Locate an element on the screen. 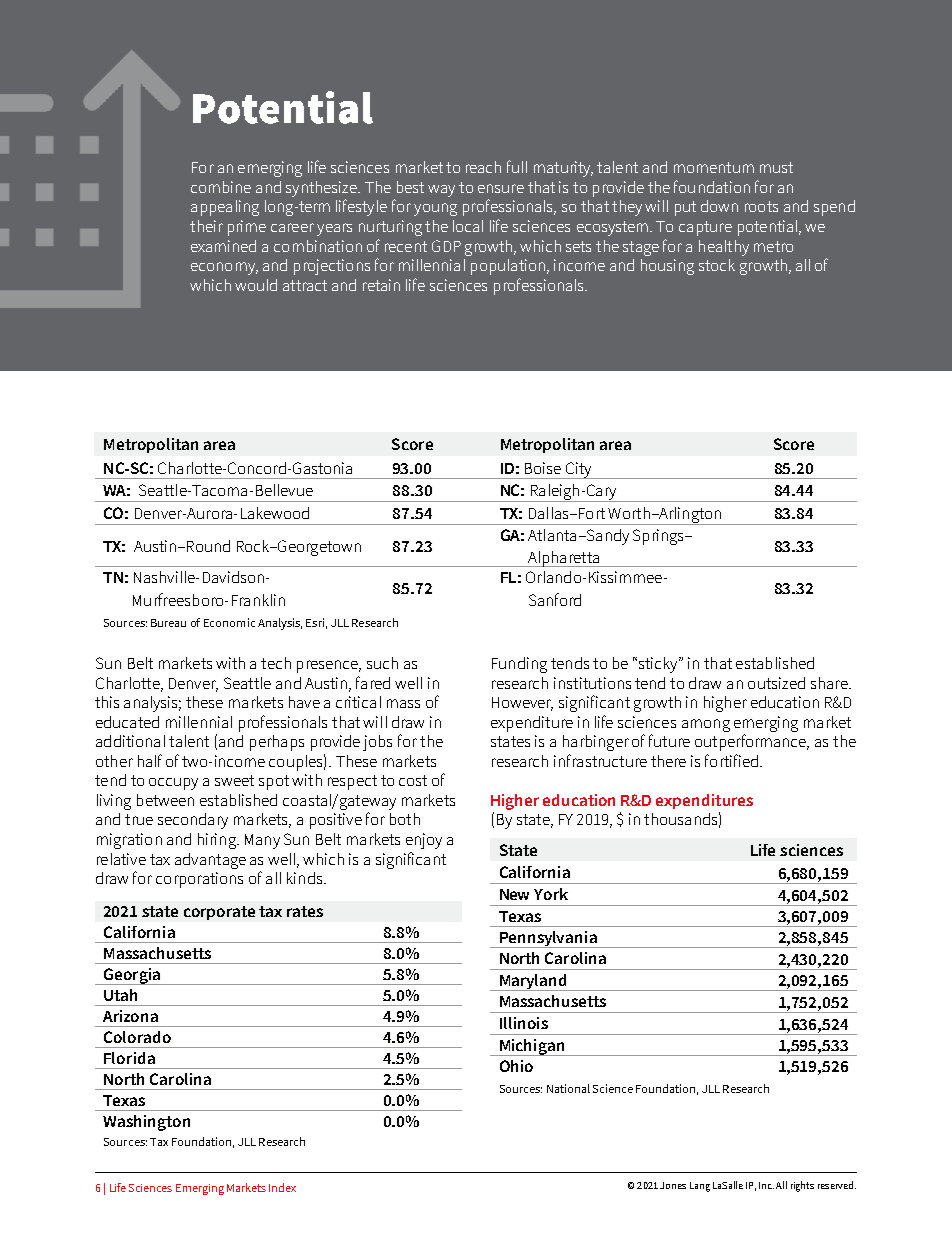 This screenshot has width=952, height=1233. Boise is located at coordinates (543, 468).
